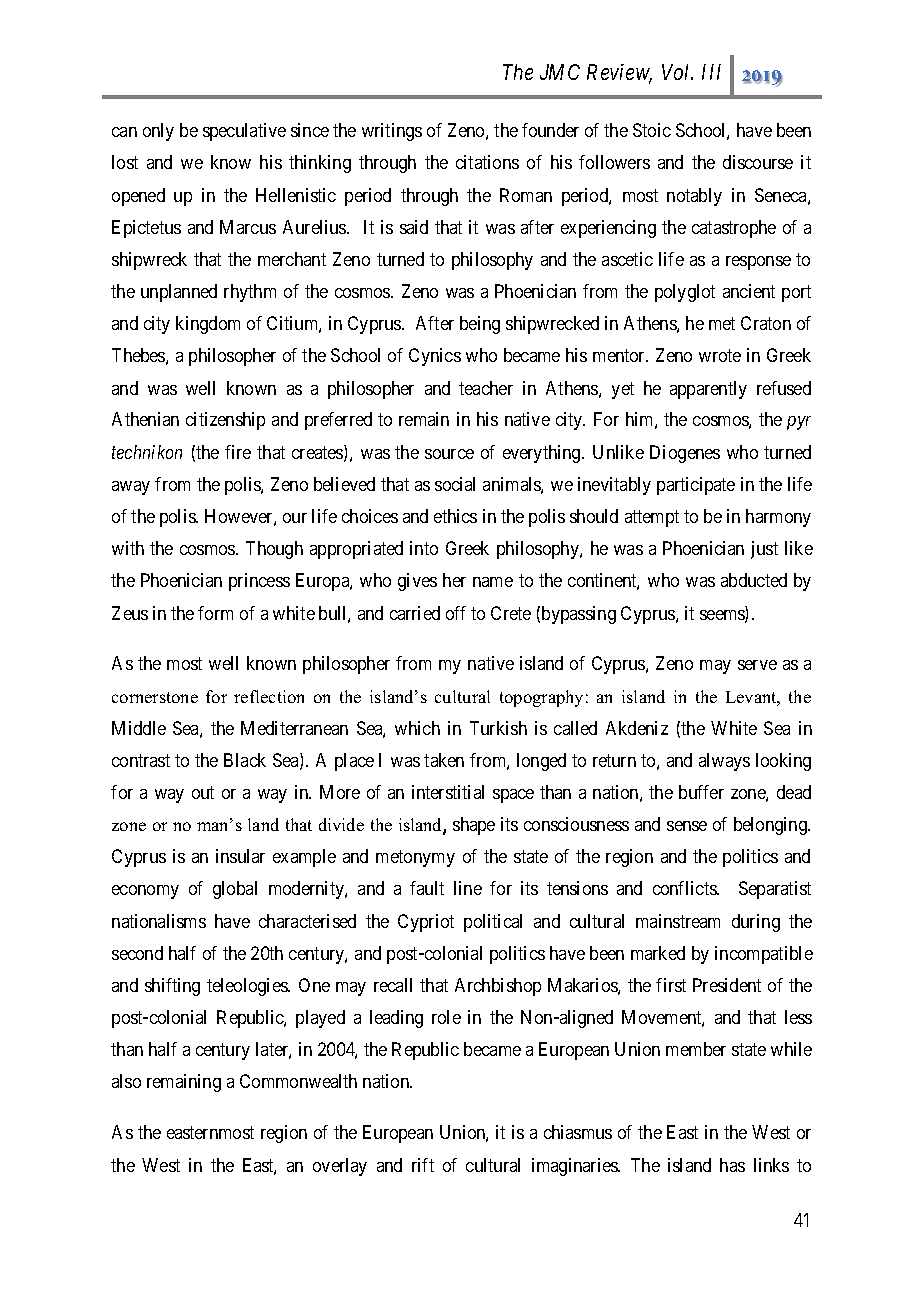 The width and height of the screenshot is (924, 1308). I want to click on off, so click(456, 613).
